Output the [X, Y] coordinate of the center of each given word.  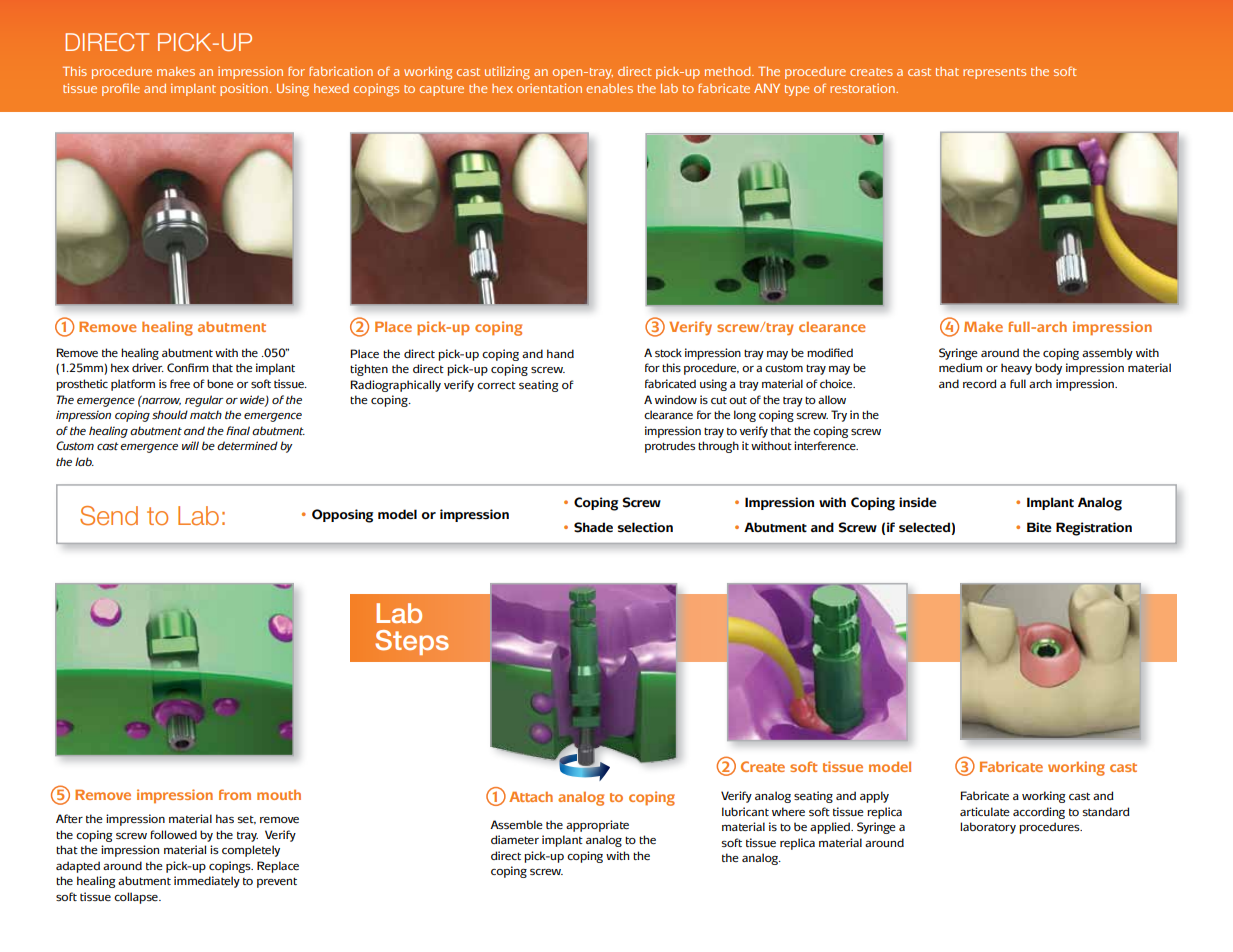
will [190, 445]
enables [609, 88]
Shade [593, 527]
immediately [207, 882]
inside [918, 502]
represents [994, 73]
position [245, 89]
